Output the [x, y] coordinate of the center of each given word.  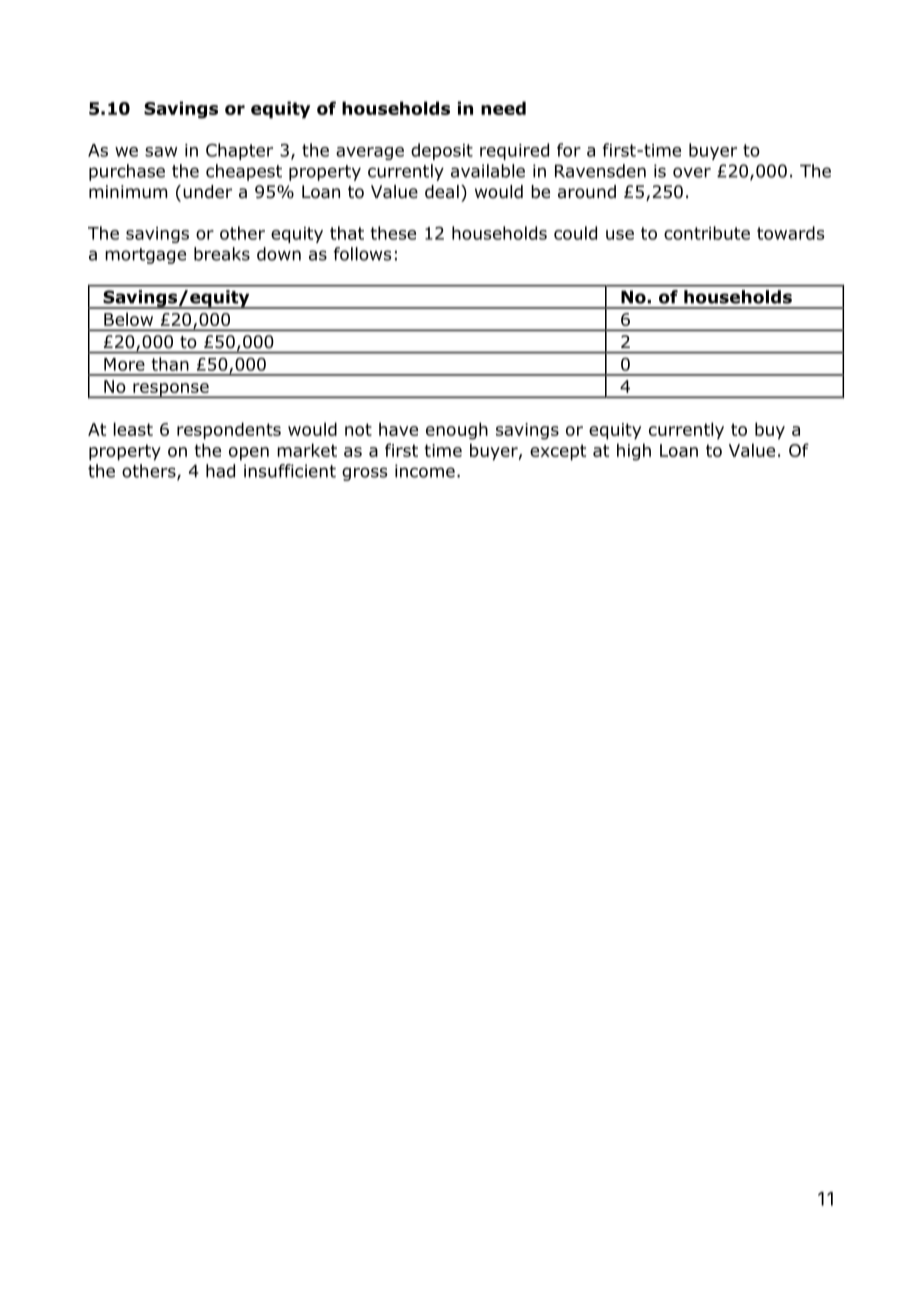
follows [363, 254]
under [207, 192]
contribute [707, 233]
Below [128, 319]
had [220, 471]
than [170, 364]
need [503, 108]
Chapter [239, 151]
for [569, 150]
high [634, 452]
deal [442, 192]
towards [790, 233]
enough [457, 431]
